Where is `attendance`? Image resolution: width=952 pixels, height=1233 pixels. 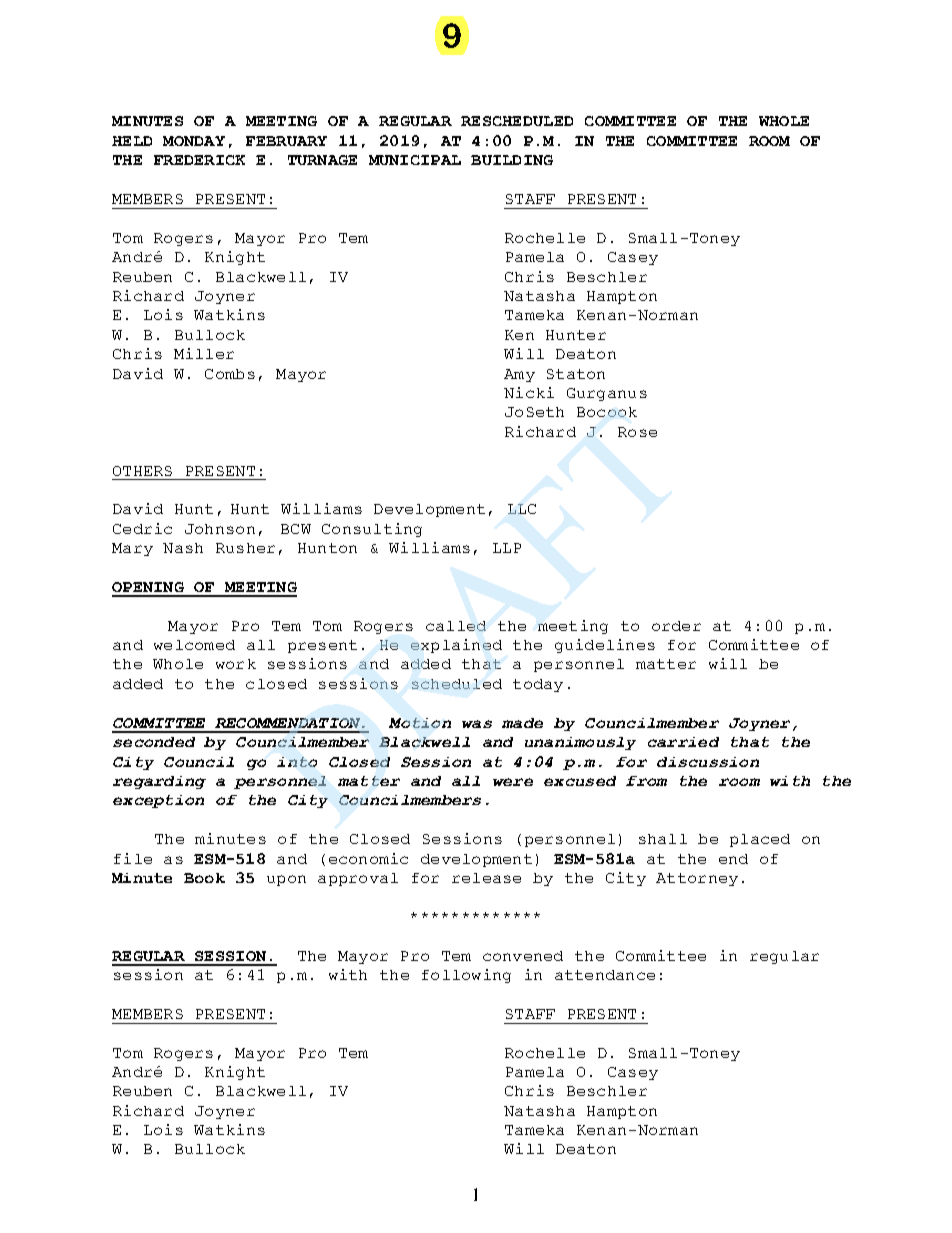
attendance is located at coordinates (605, 975).
